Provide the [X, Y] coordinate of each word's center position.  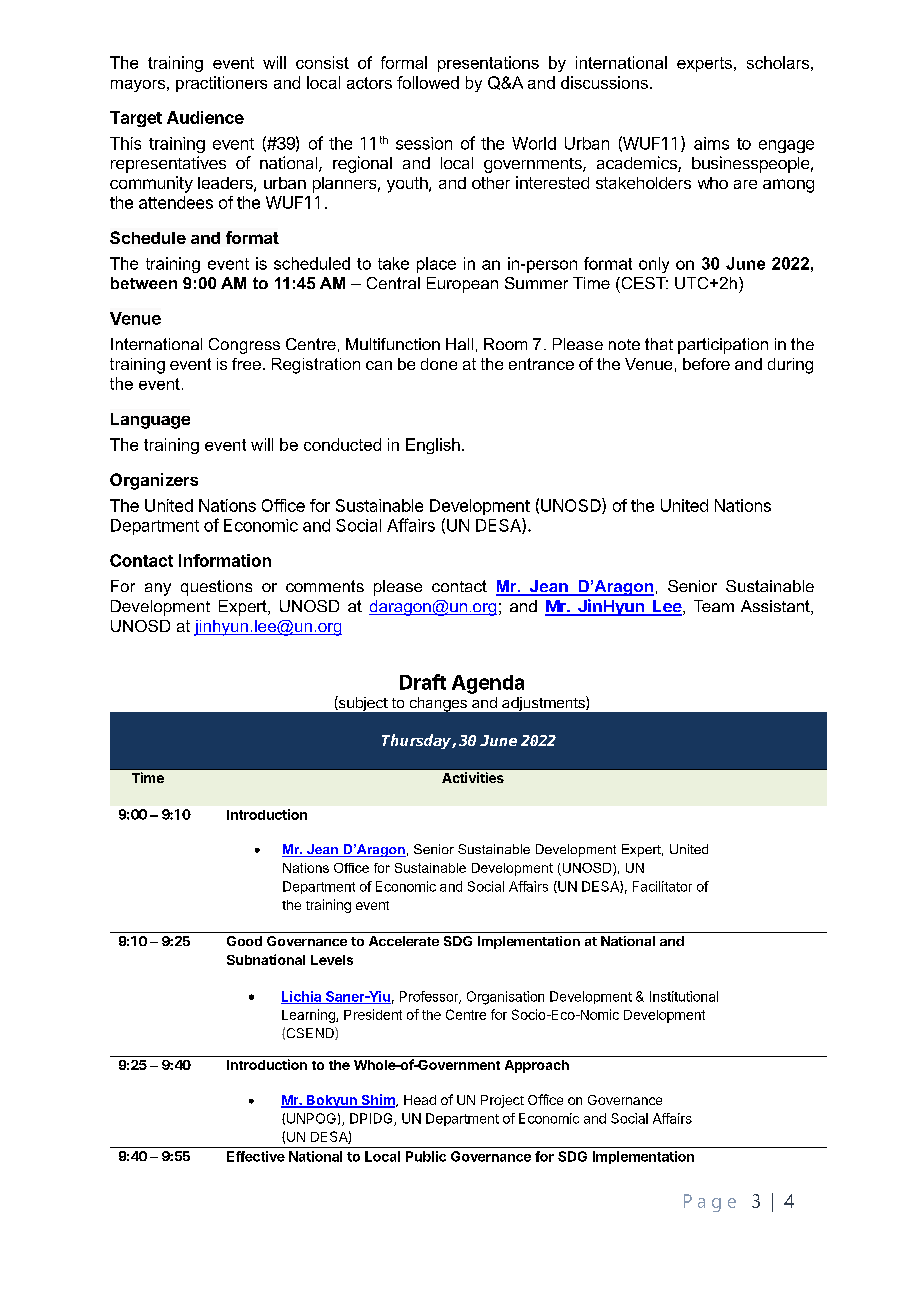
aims [711, 143]
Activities [473, 777]
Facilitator [662, 886]
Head [420, 1100]
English [433, 446]
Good [244, 941]
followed [428, 82]
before [706, 364]
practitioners [221, 84]
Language [150, 421]
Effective [256, 1156]
